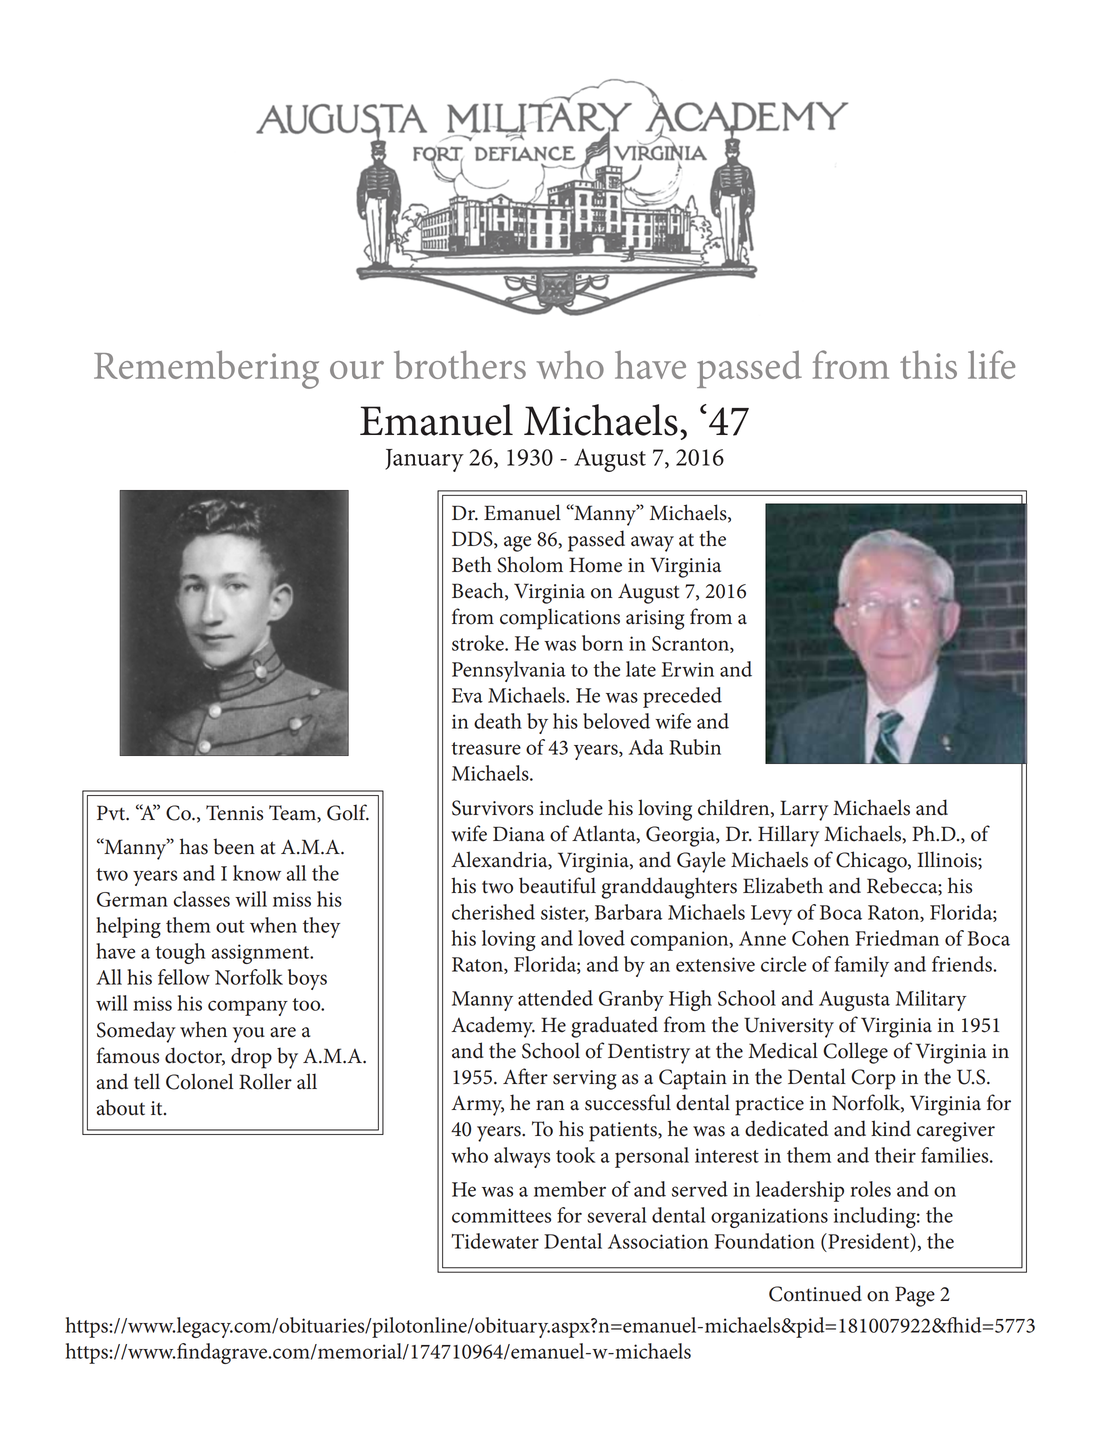 The width and height of the document is (1109, 1435). I want to click on Larry, so click(804, 810).
